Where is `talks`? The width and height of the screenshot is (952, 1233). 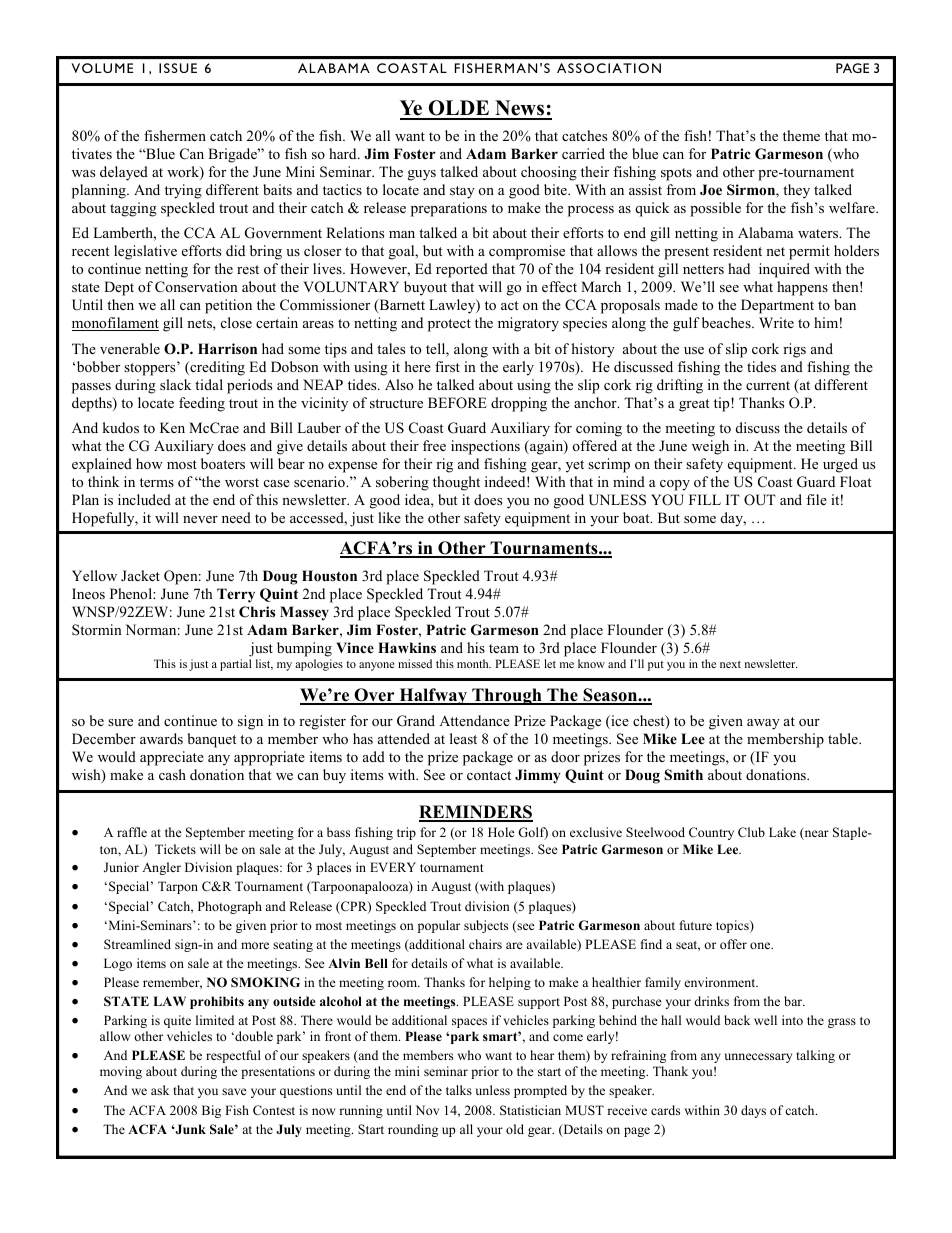
talks is located at coordinates (459, 1090).
